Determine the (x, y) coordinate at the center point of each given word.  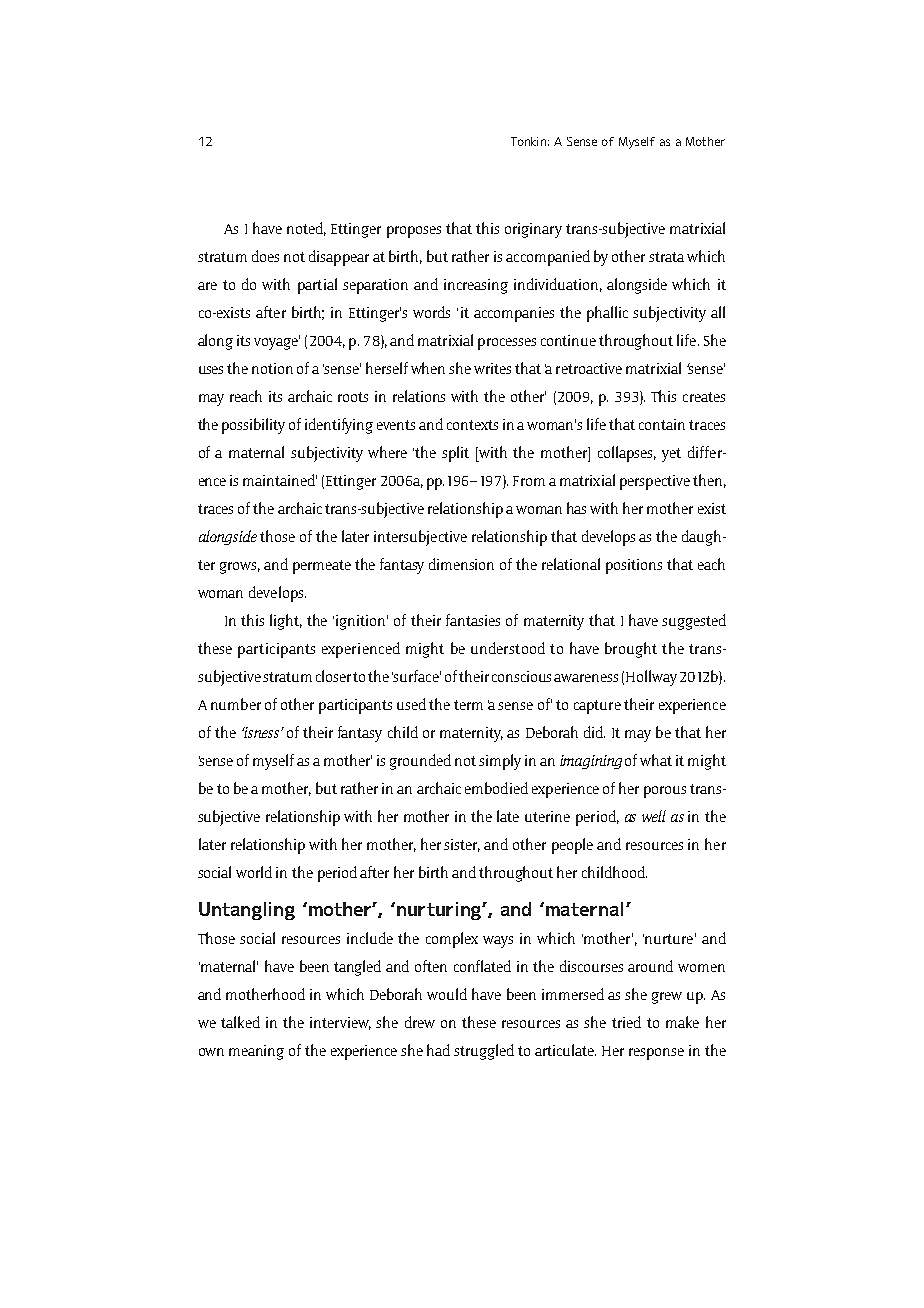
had (438, 1050)
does (265, 256)
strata (666, 257)
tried (626, 1022)
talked (240, 1022)
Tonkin (528, 141)
